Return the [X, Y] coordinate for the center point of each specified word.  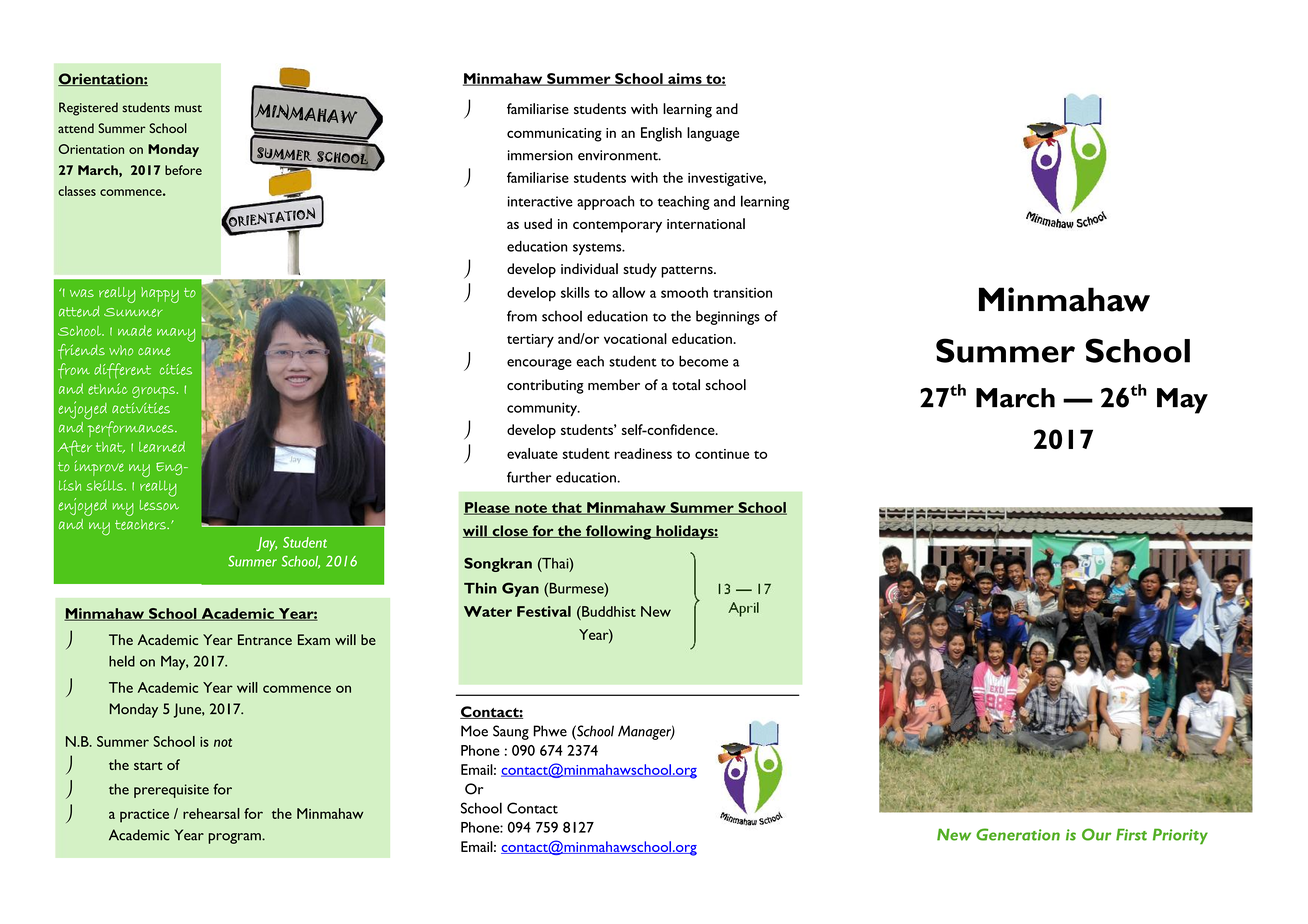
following [618, 532]
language [713, 134]
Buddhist [608, 611]
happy [160, 295]
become [703, 361]
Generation [1018, 834]
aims [685, 79]
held [122, 661]
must [188, 109]
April [743, 609]
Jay [266, 544]
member [614, 384]
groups [153, 392]
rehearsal [211, 813]
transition [742, 293]
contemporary [617, 227]
